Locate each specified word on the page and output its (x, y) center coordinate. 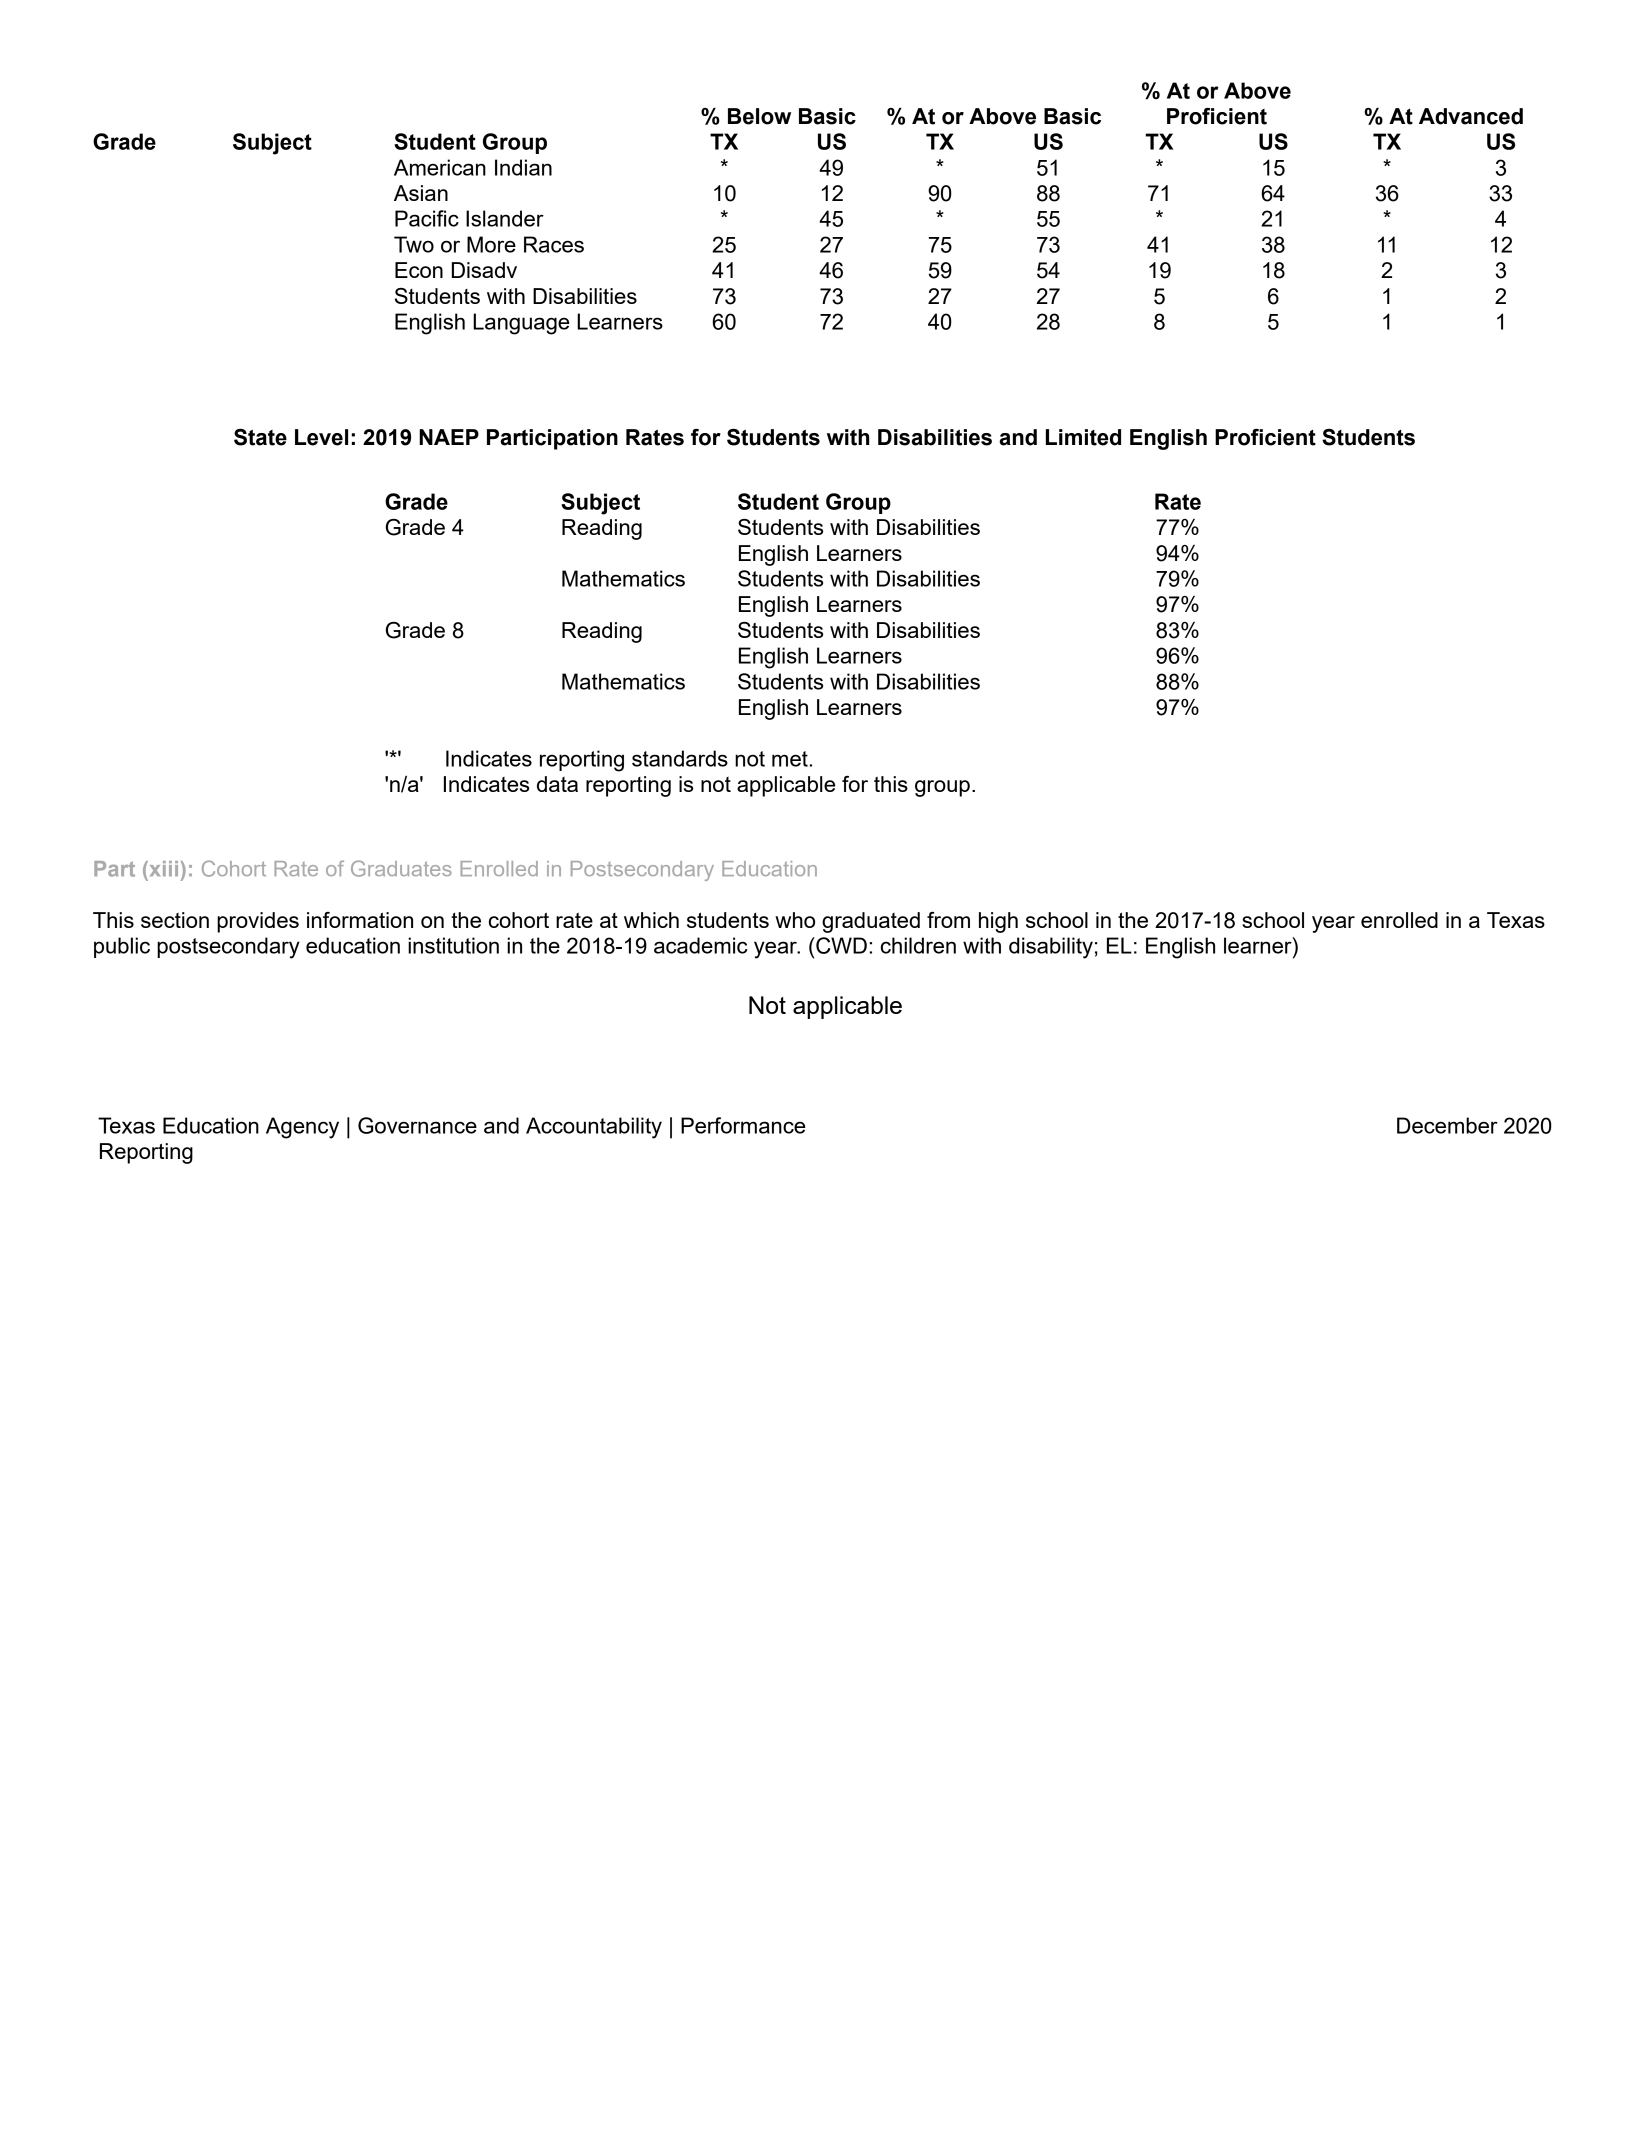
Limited (1083, 437)
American (440, 167)
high (998, 922)
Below (759, 116)
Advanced (1471, 116)
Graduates (401, 868)
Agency (302, 1128)
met (790, 759)
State (260, 437)
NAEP (449, 437)
